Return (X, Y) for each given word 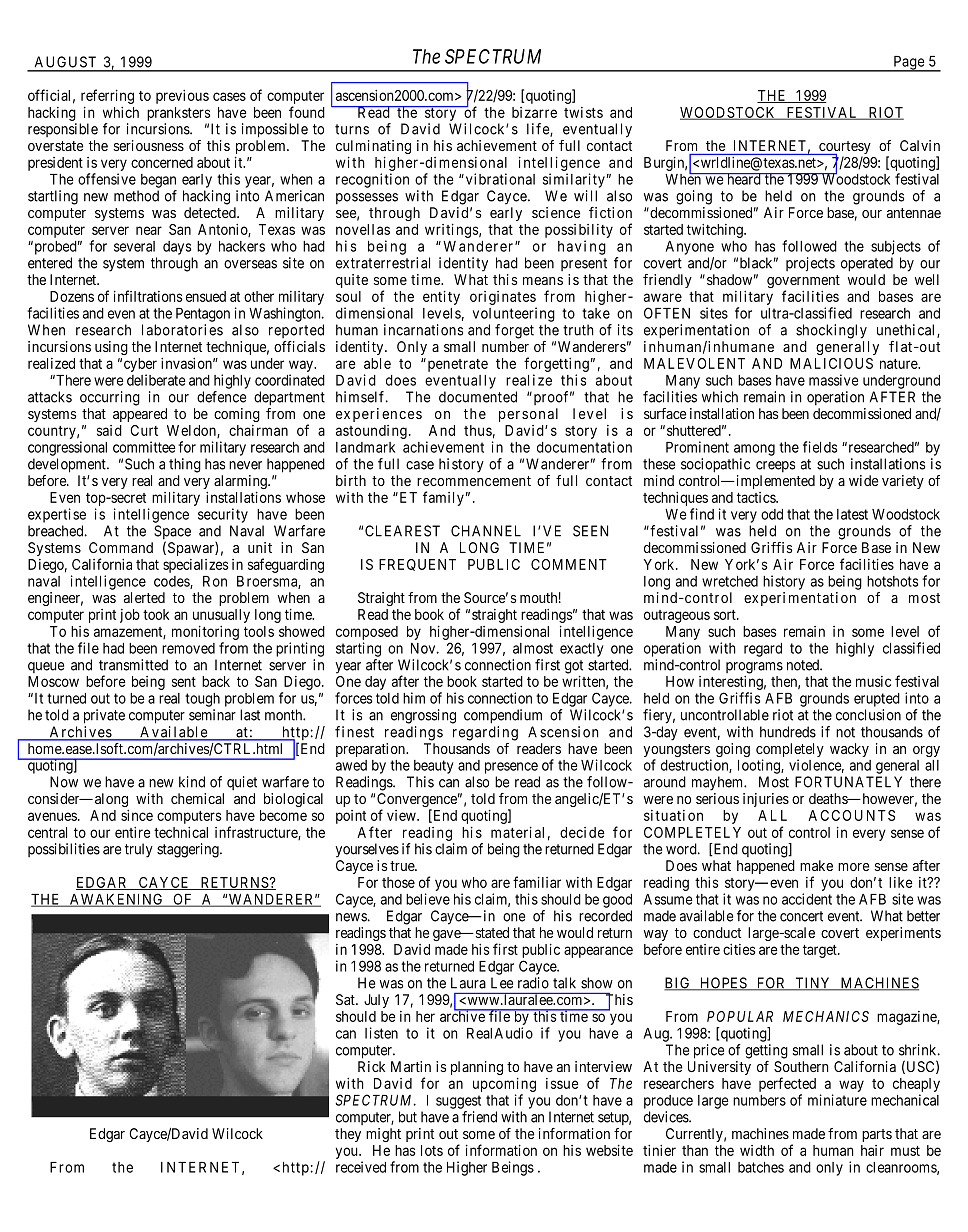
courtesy (844, 149)
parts (877, 1135)
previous (182, 97)
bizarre (534, 112)
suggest (458, 1102)
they (348, 1135)
